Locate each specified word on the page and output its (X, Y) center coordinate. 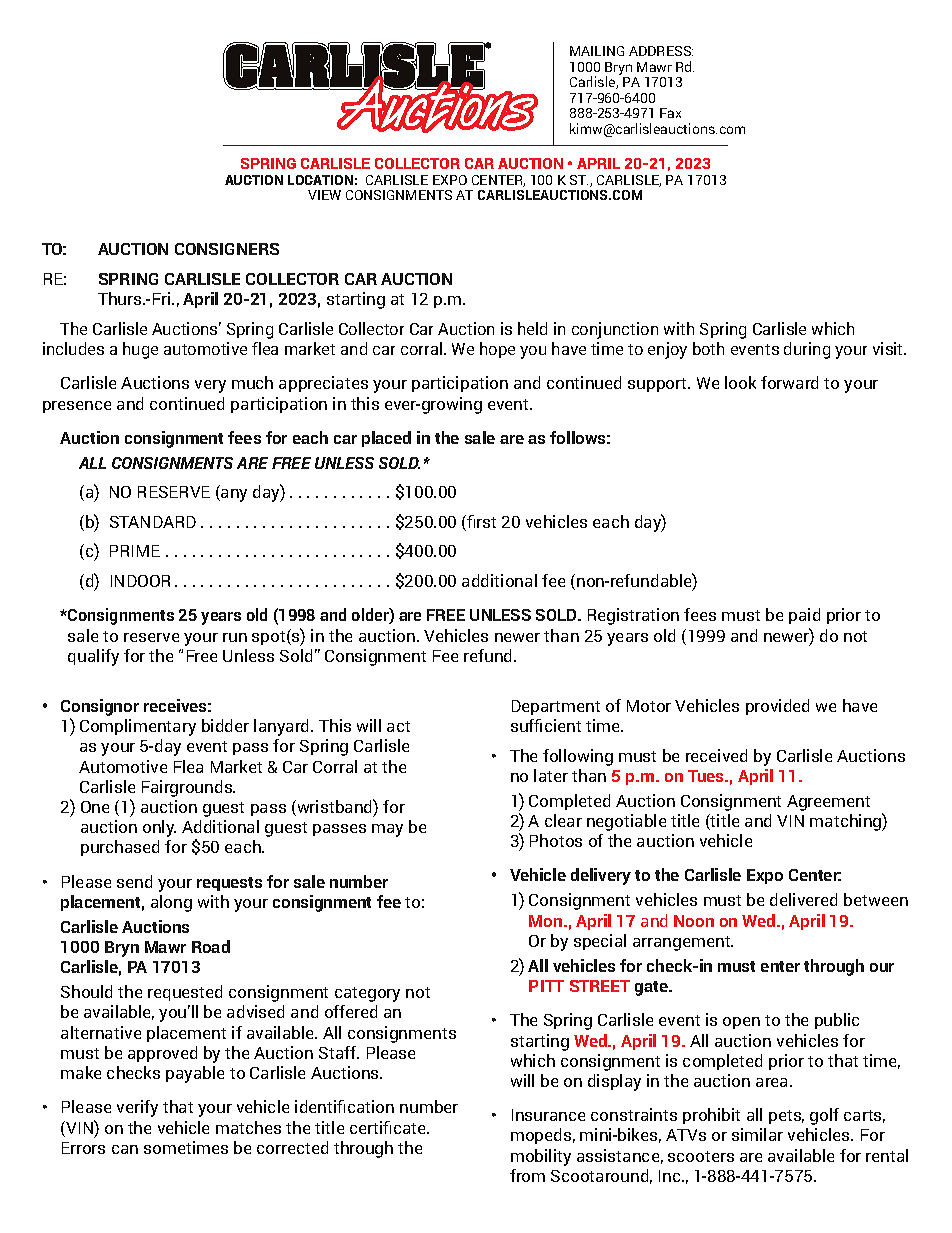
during (807, 350)
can (125, 1149)
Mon (547, 921)
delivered (803, 899)
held (532, 328)
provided (777, 707)
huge (140, 350)
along (171, 903)
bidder (225, 725)
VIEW (324, 195)
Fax (670, 113)
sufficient (546, 725)
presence (77, 407)
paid (804, 616)
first (480, 523)
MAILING (597, 51)
